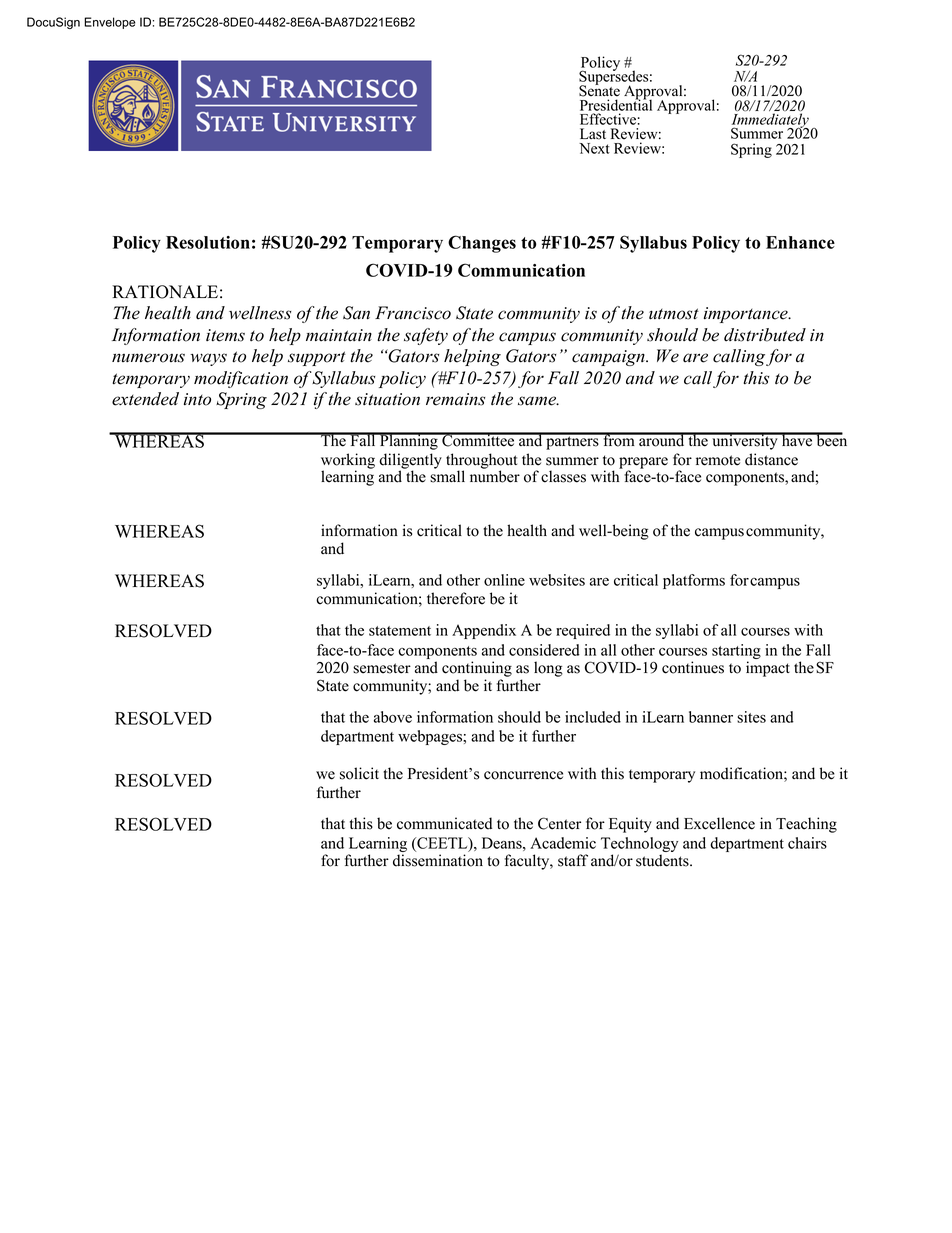 The image size is (952, 1233). Describe the element at coordinates (382, 668) in the screenshot. I see `semester` at that location.
